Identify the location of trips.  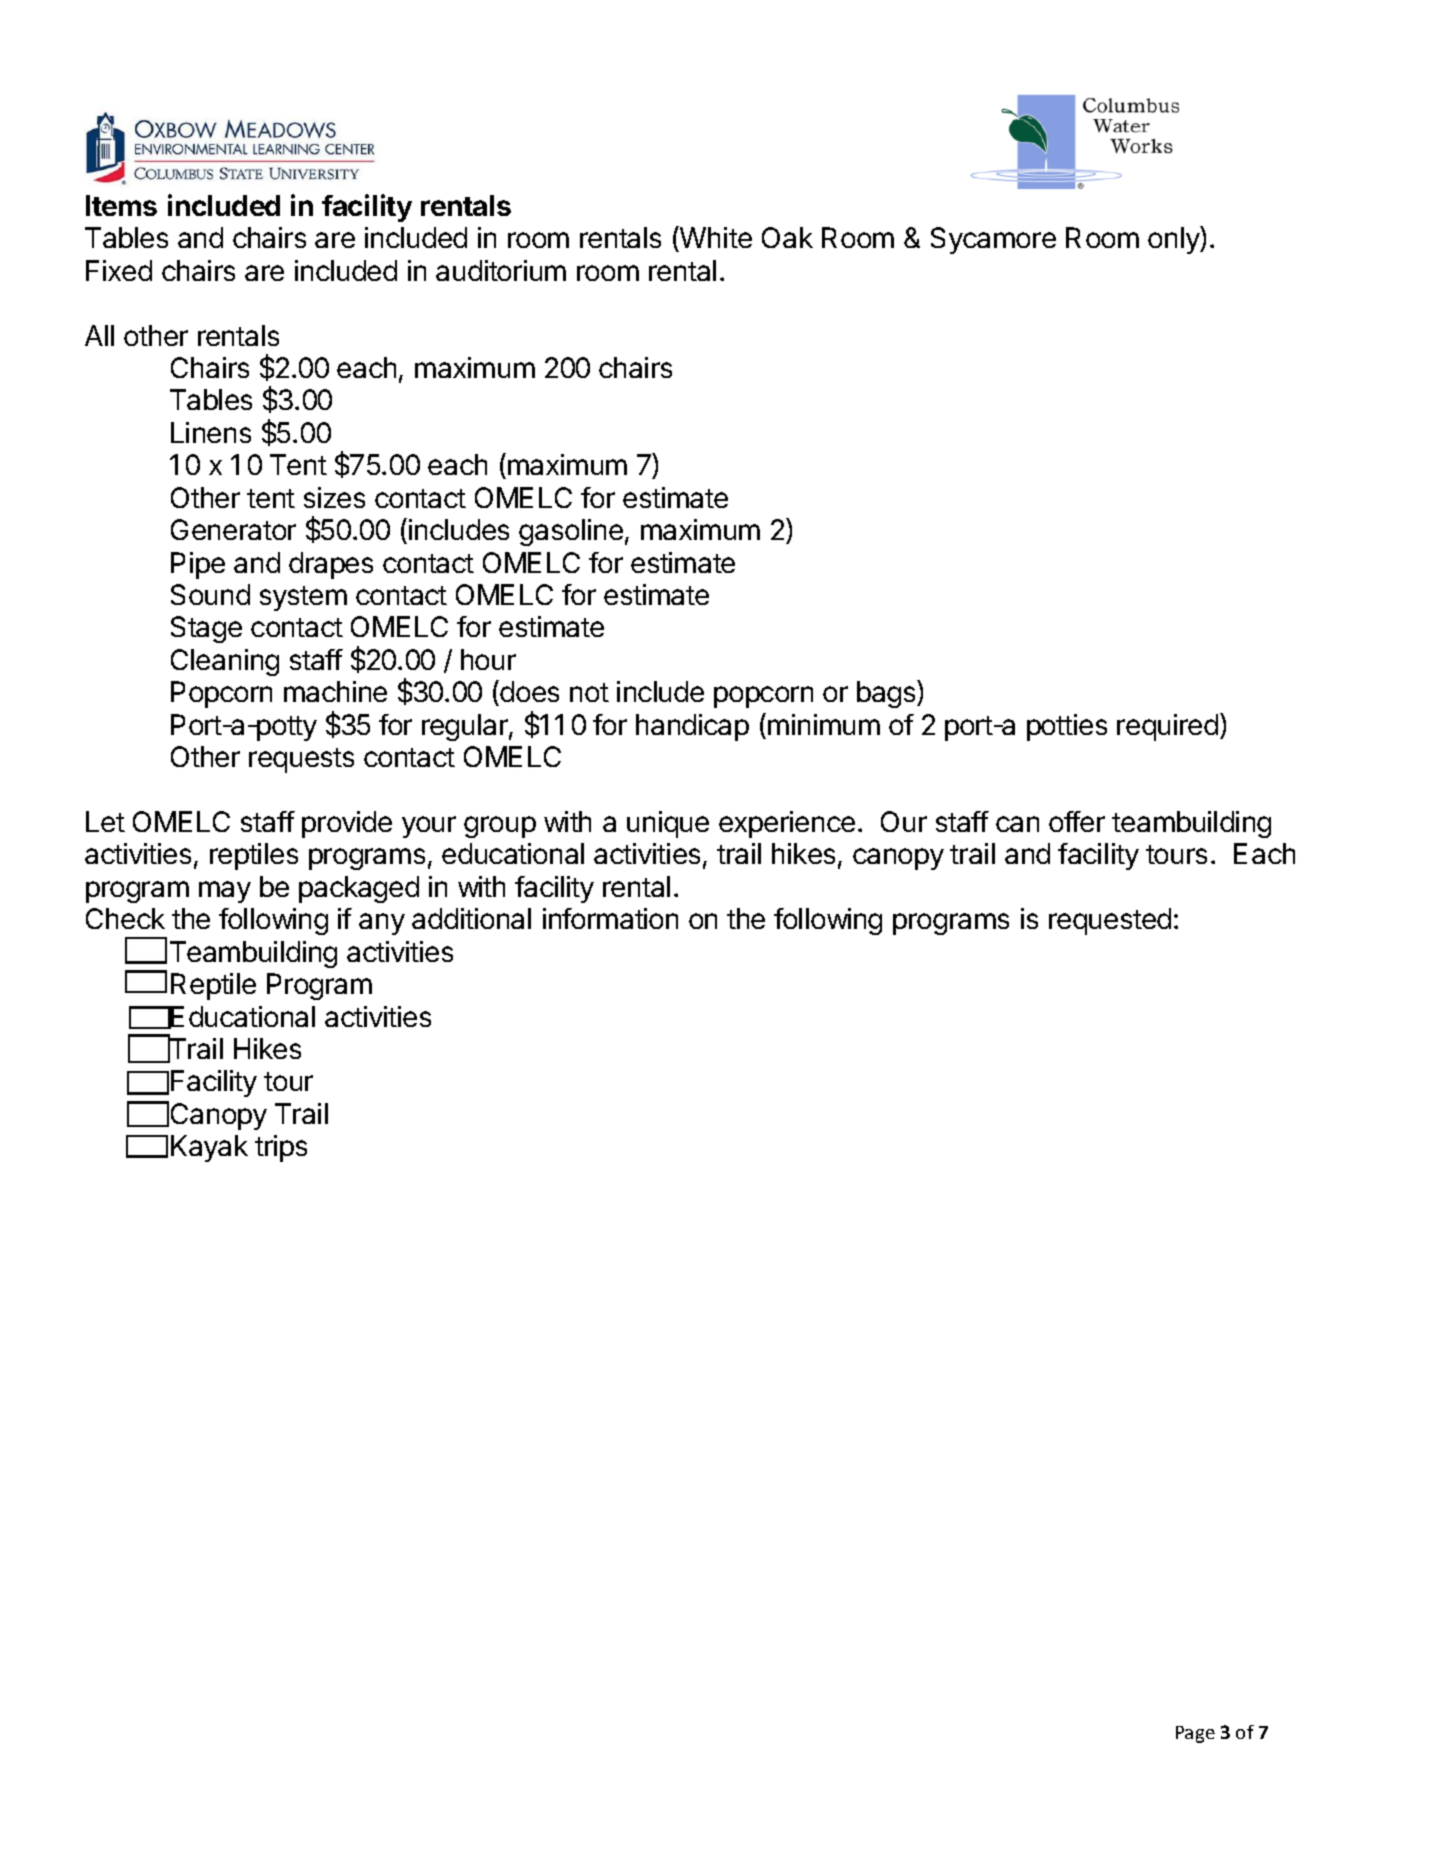
(281, 1148).
